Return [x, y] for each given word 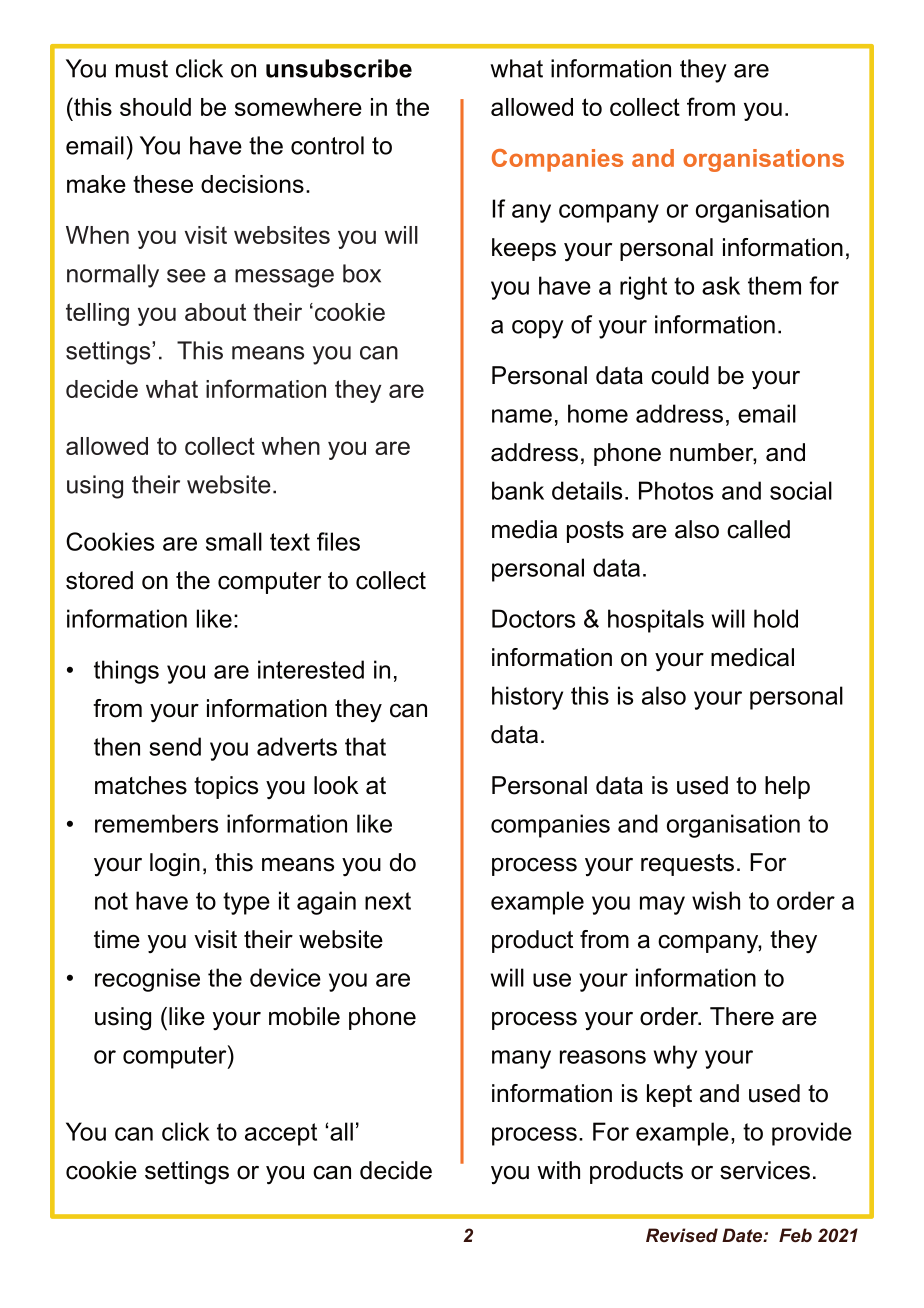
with [558, 1170]
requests [687, 865]
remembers [156, 823]
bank [518, 490]
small [234, 541]
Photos [676, 490]
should [155, 107]
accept [281, 1134]
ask [721, 285]
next [388, 901]
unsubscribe [339, 68]
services [765, 1170]
